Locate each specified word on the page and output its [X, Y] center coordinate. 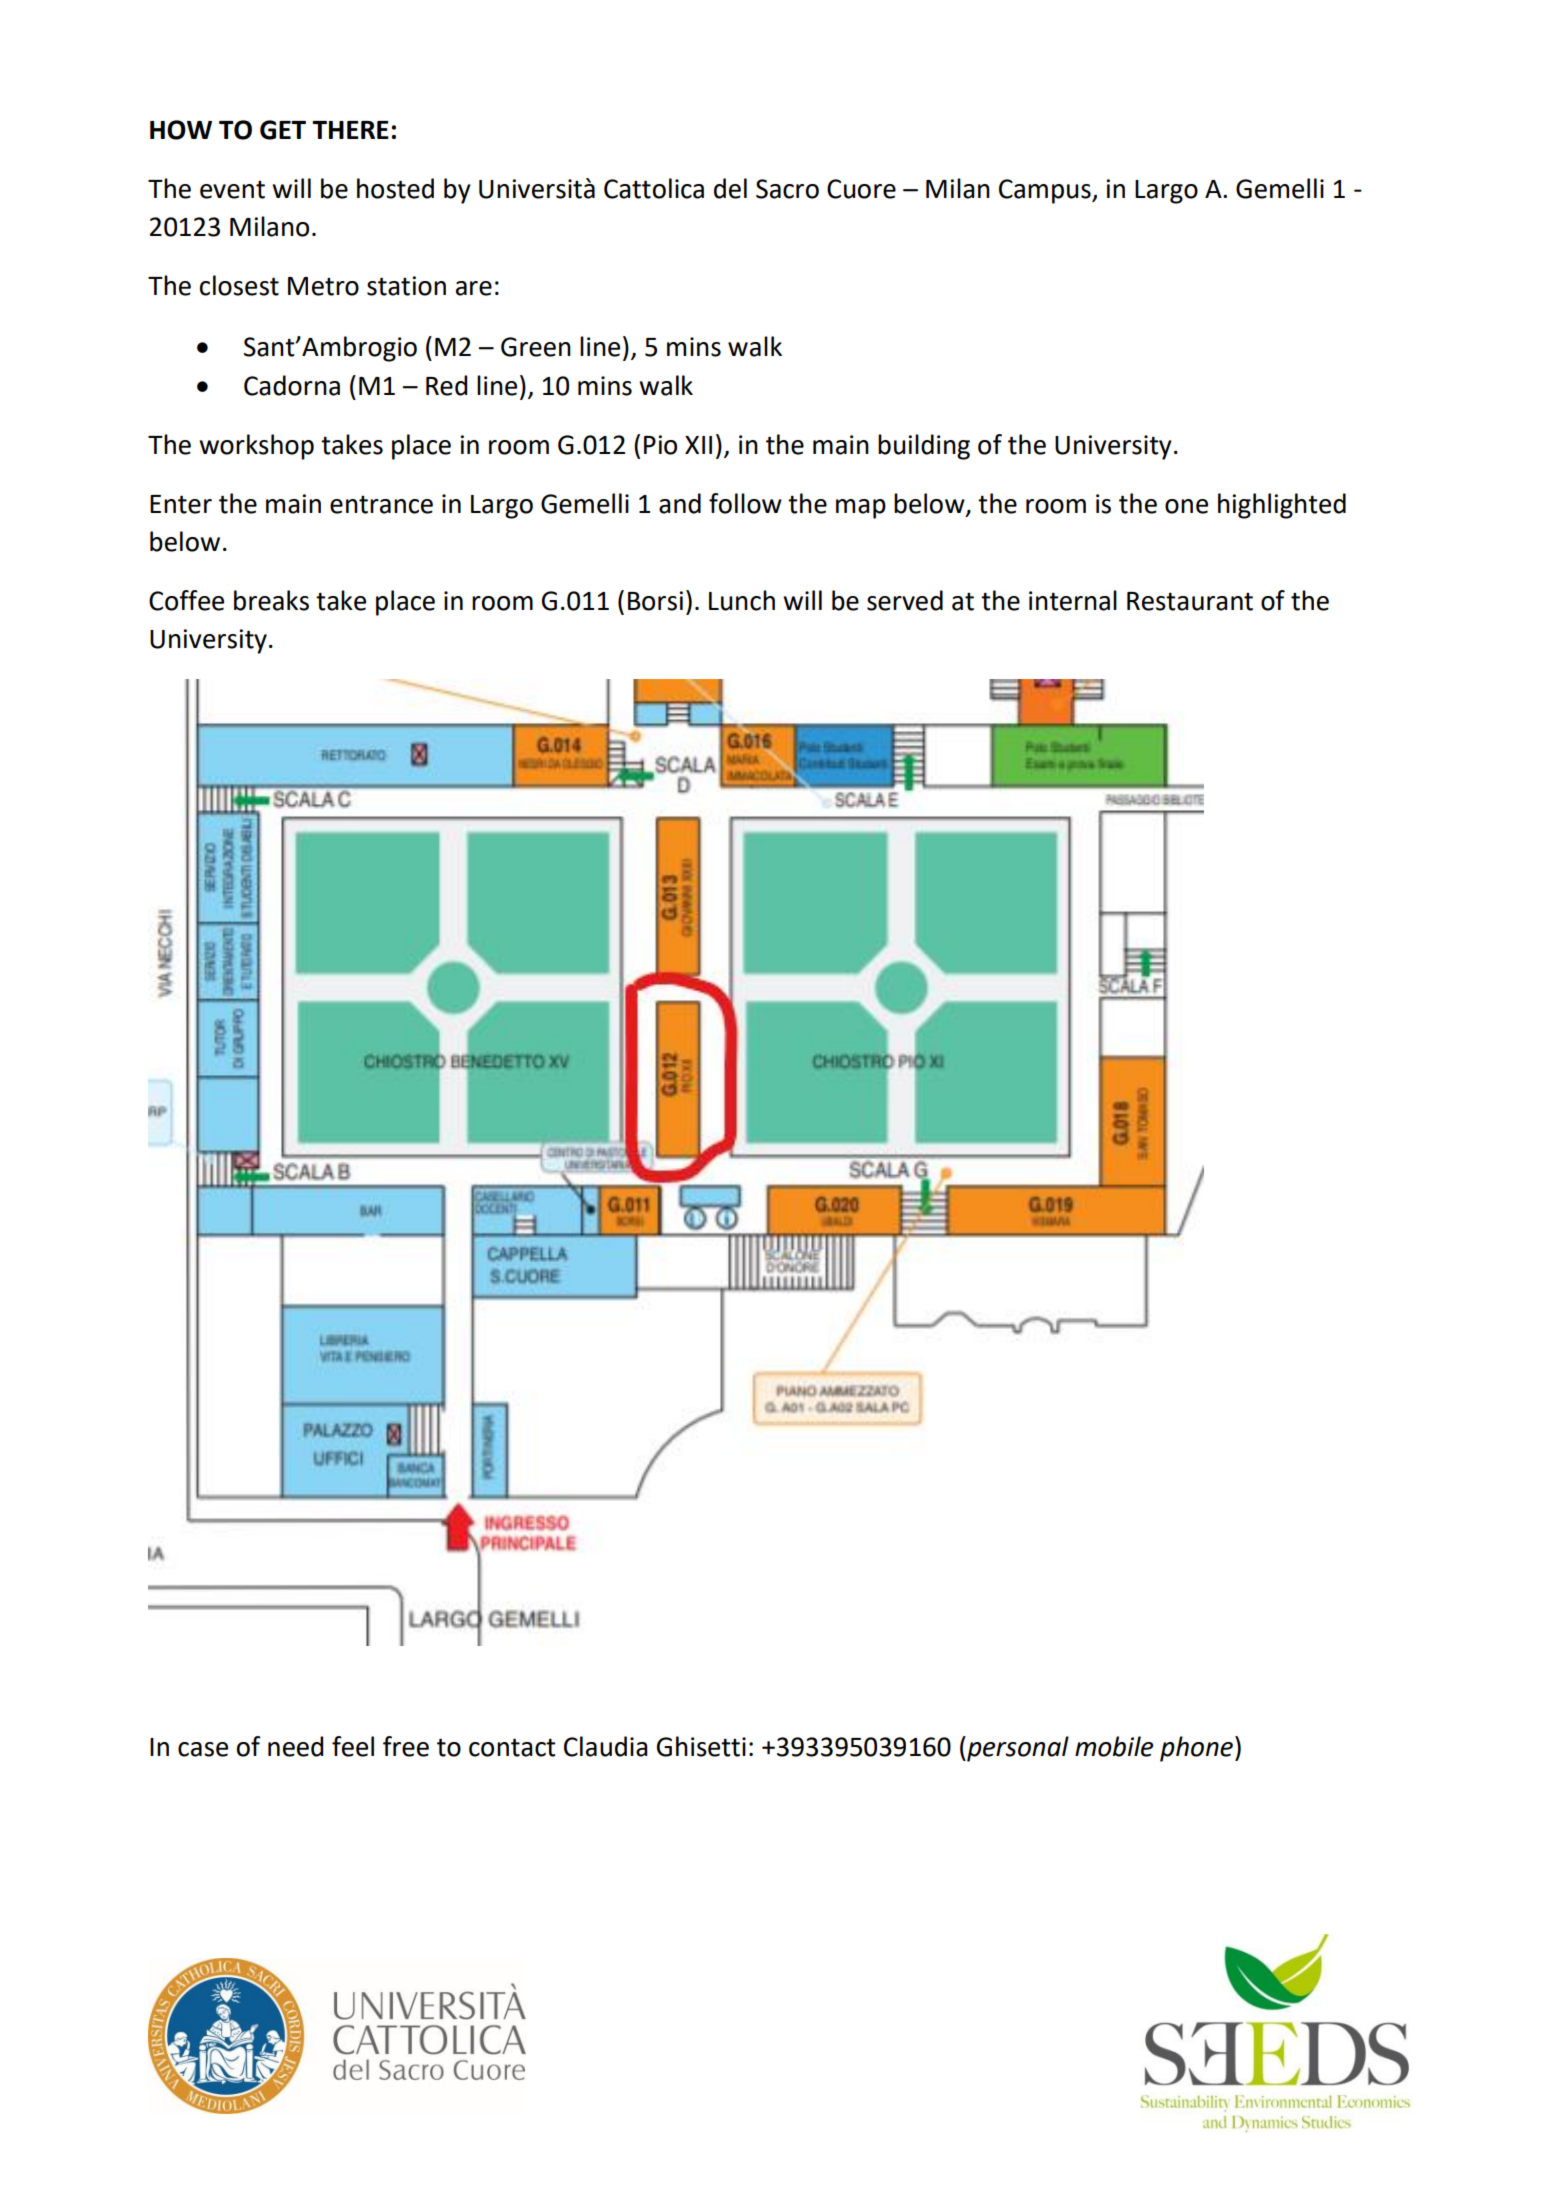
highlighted [1282, 506]
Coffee [186, 600]
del [730, 188]
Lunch [742, 600]
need [295, 1746]
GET [283, 130]
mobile [1114, 1746]
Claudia [606, 1746]
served [905, 600]
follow [745, 503]
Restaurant [1190, 601]
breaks [271, 600]
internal [1073, 600]
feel [353, 1746]
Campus [1046, 191]
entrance [381, 505]
